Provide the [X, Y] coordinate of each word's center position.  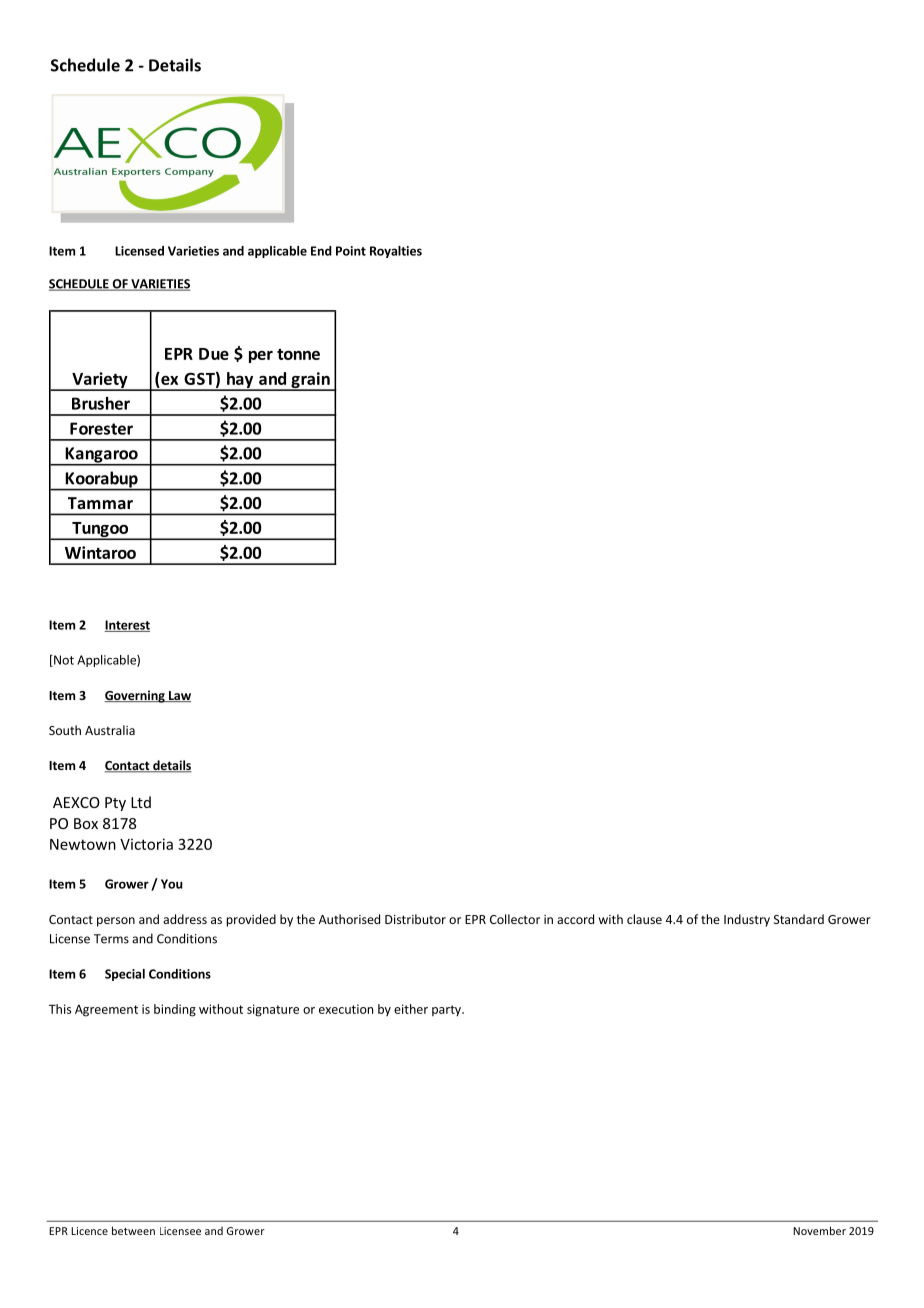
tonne [298, 354]
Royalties [396, 252]
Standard [799, 919]
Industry [747, 920]
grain [310, 381]
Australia [110, 730]
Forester [101, 428]
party [448, 1010]
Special [125, 975]
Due [214, 354]
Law [178, 696]
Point [351, 251]
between [133, 1230]
